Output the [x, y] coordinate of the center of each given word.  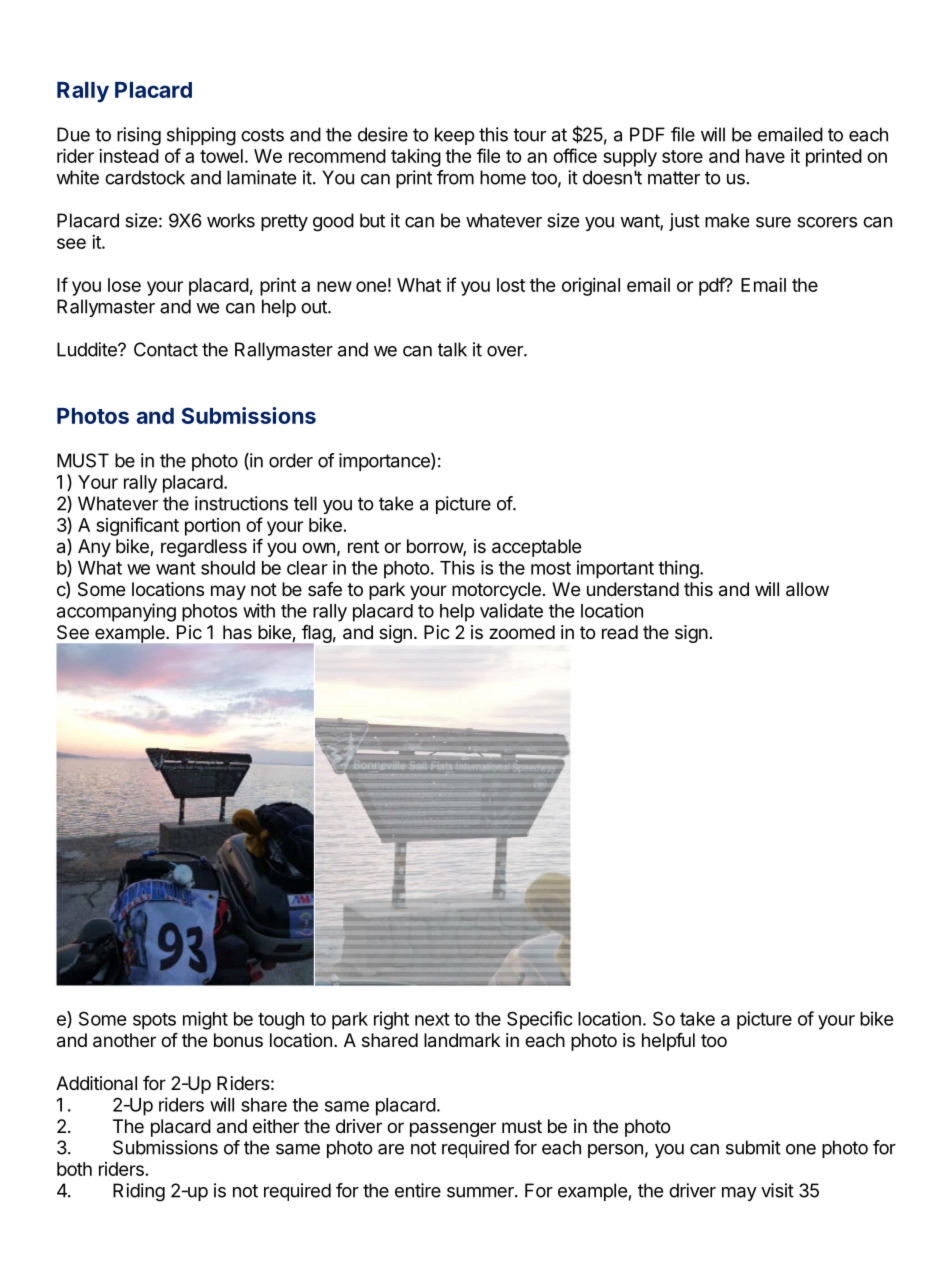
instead [129, 156]
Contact [166, 349]
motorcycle [496, 591]
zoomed [522, 632]
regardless [204, 548]
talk [452, 349]
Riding [139, 1192]
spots [154, 1021]
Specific [540, 1020]
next [432, 1019]
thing [678, 569]
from [455, 177]
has [237, 632]
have [765, 156]
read [620, 632]
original [591, 287]
